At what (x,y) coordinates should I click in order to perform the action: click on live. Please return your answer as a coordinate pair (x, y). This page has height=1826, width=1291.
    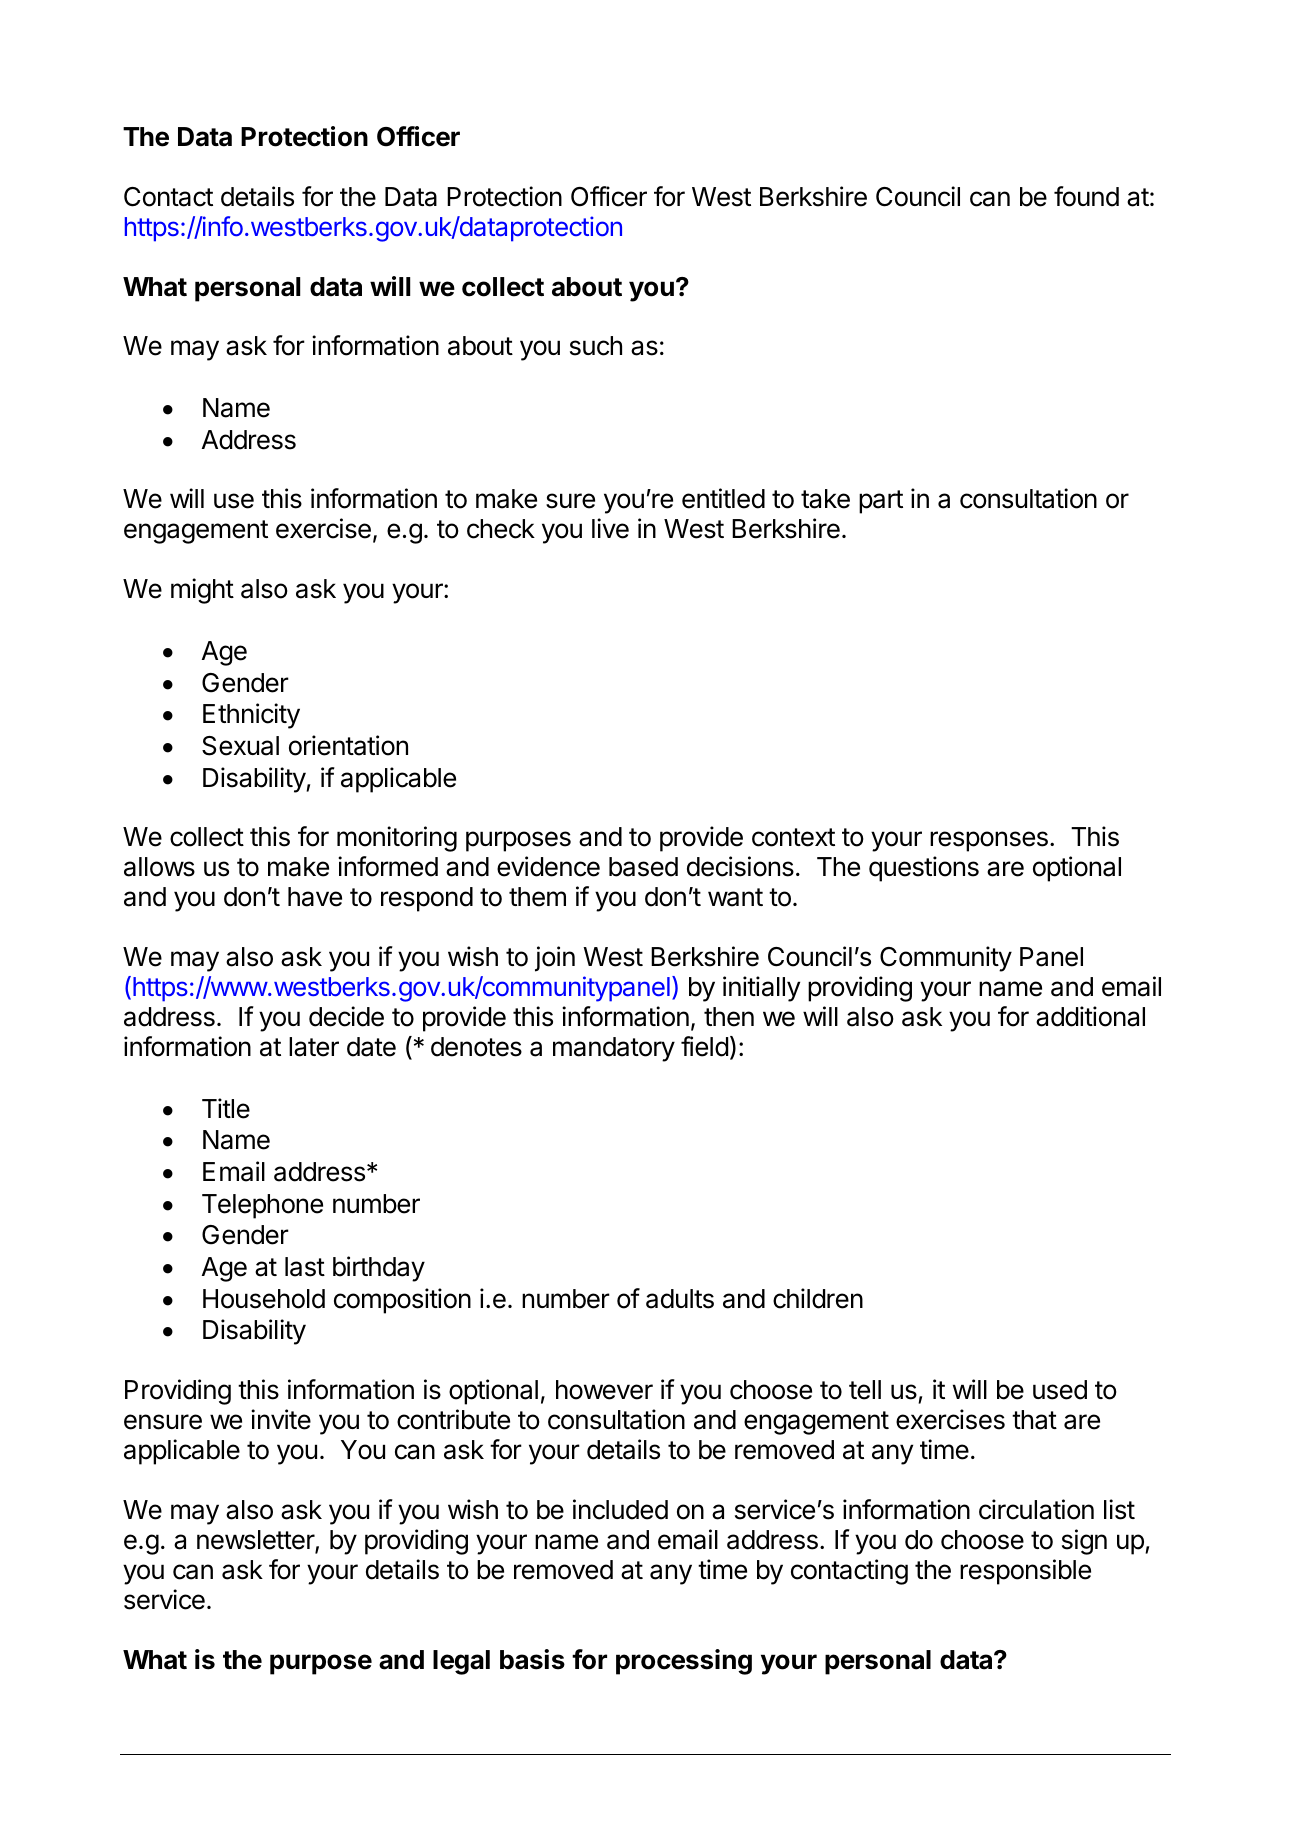
    Looking at the image, I should click on (610, 528).
